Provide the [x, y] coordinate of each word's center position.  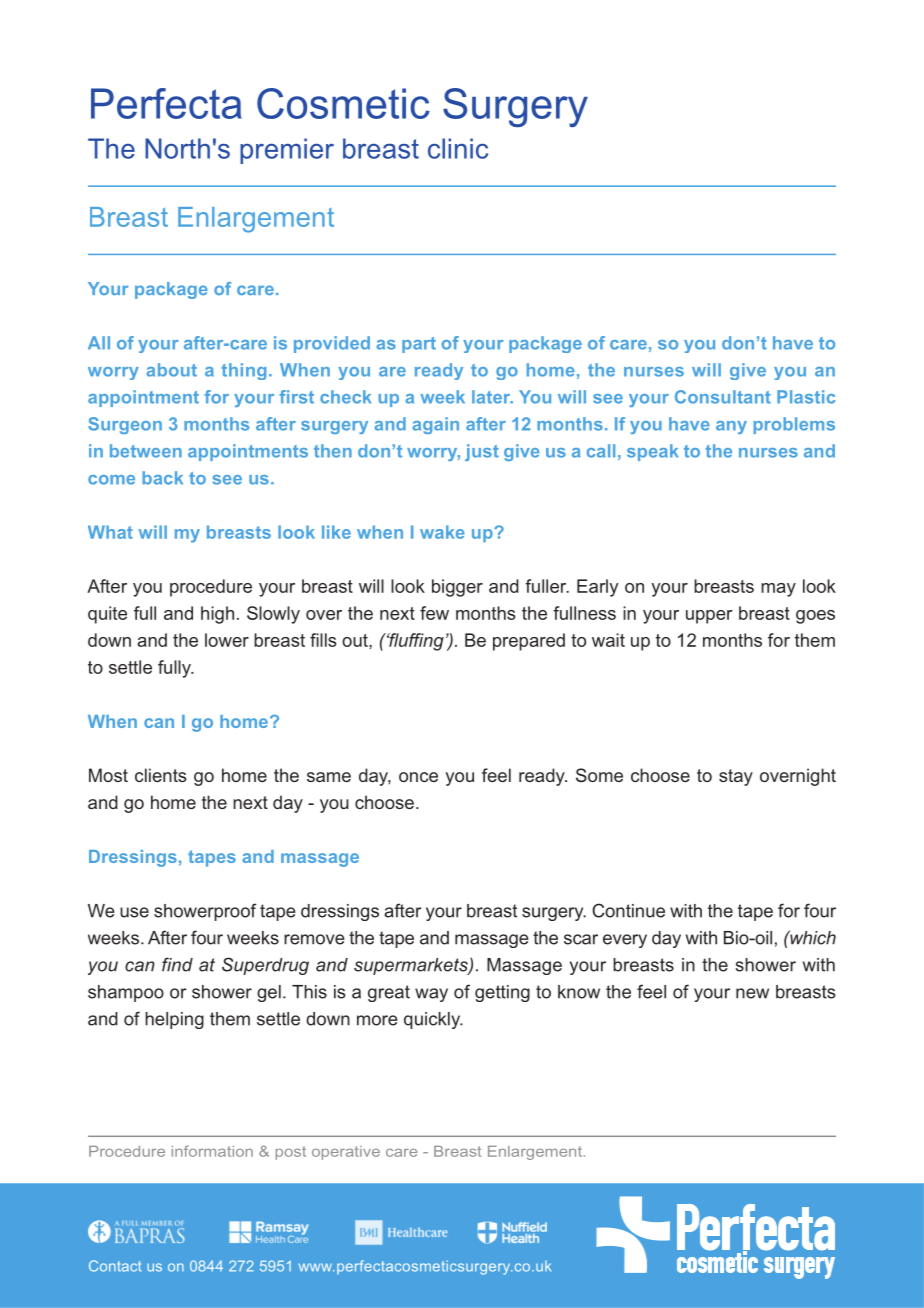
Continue [628, 910]
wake [442, 532]
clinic [458, 148]
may [778, 590]
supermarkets [412, 966]
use [134, 912]
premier [287, 151]
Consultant [723, 397]
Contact [115, 1266]
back [162, 478]
